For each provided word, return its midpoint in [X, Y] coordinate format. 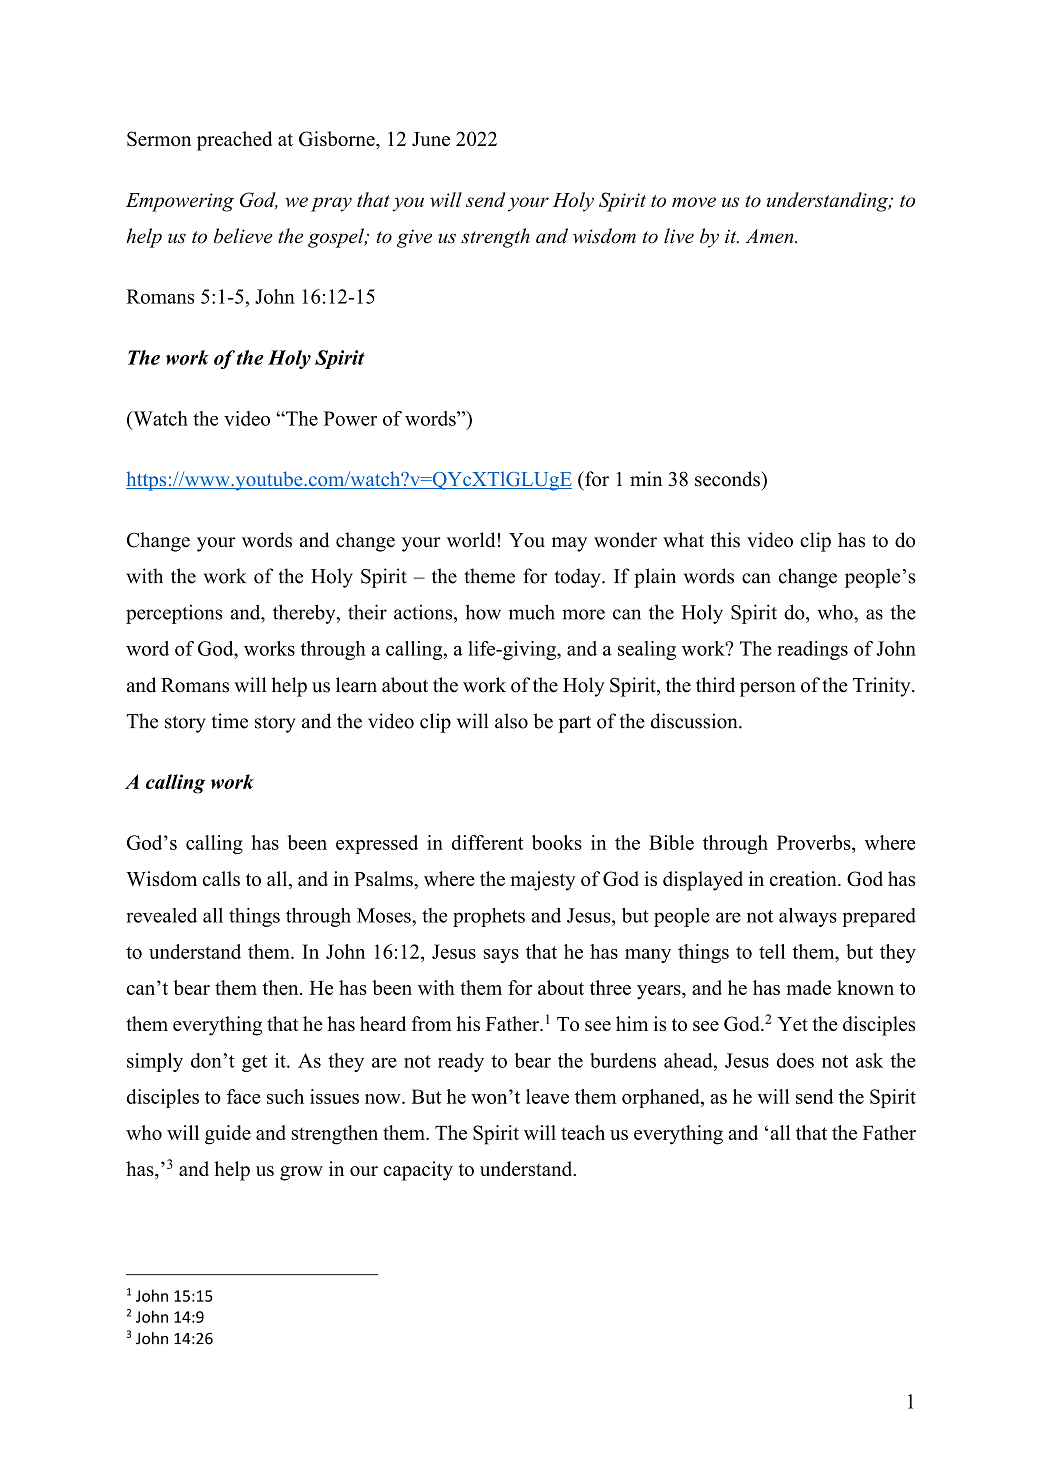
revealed [161, 915]
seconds [728, 479]
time [229, 721]
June [431, 139]
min [646, 478]
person [768, 689]
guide [228, 1135]
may [569, 544]
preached [234, 141]
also [511, 721]
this [725, 540]
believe [243, 236]
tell [772, 951]
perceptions [174, 614]
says [501, 956]
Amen [770, 236]
